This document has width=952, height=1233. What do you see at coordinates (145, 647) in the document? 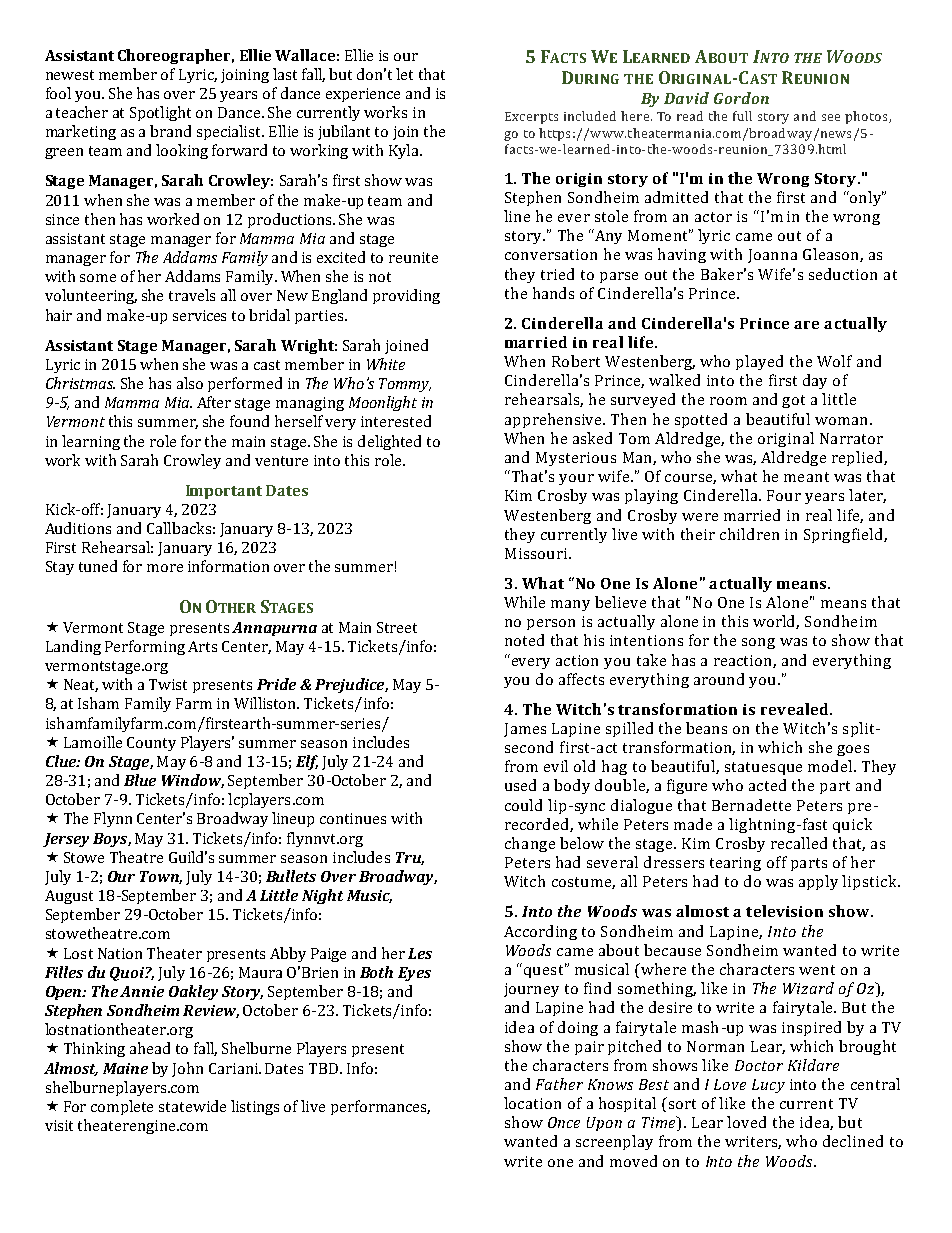
I see `Performing` at bounding box center [145, 647].
